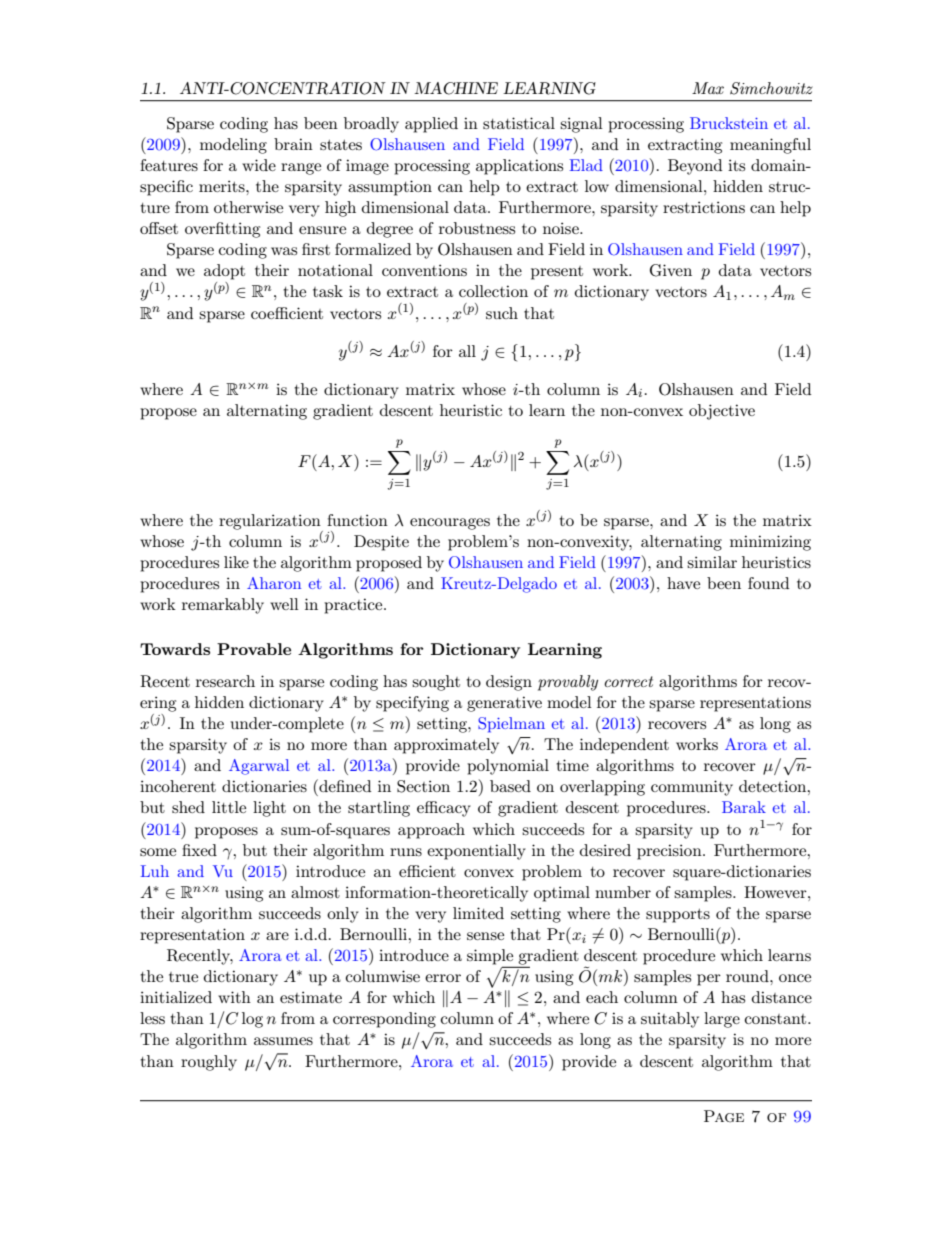  I want to click on applied, so click(431, 125).
